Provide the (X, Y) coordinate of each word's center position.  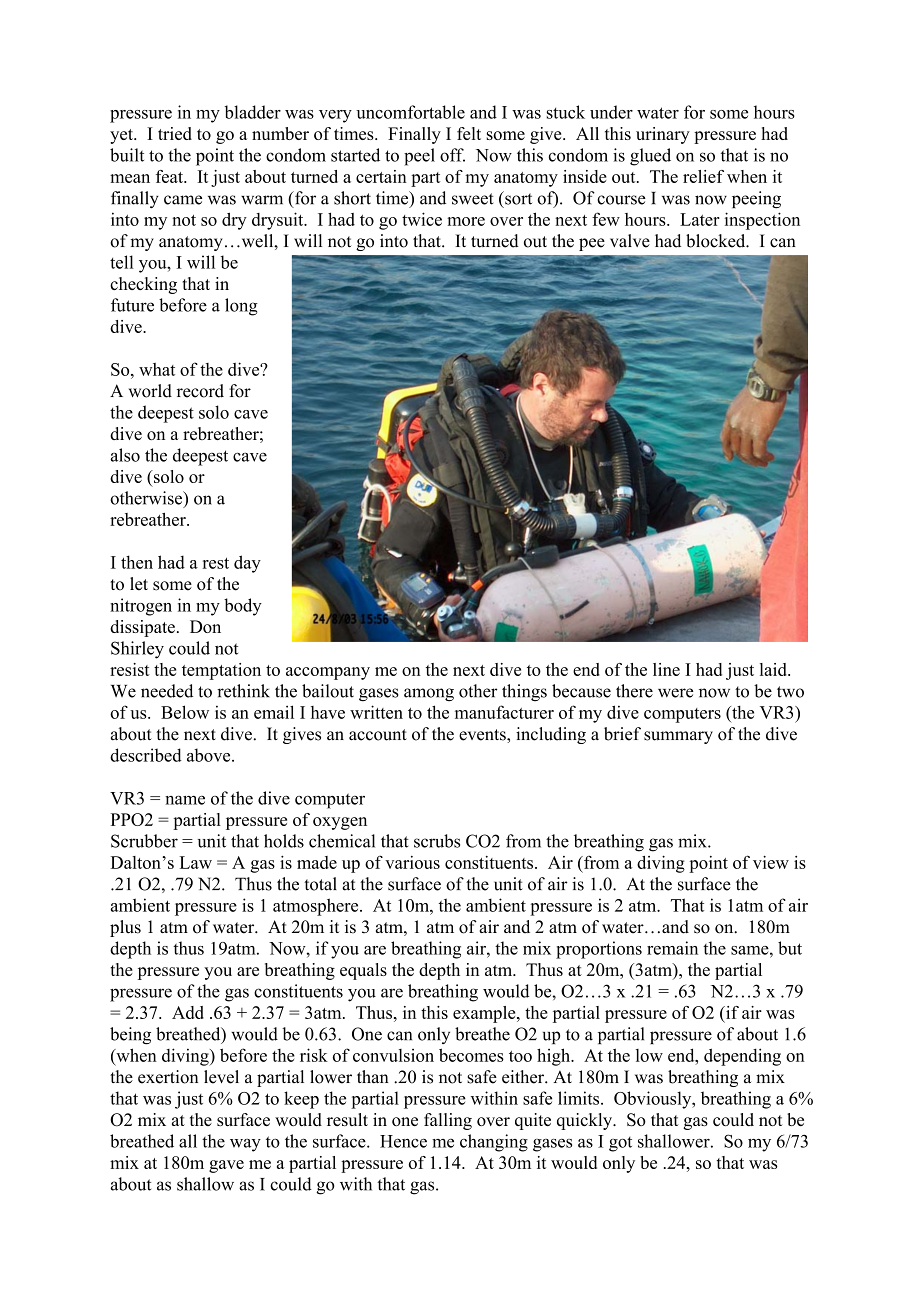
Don (205, 626)
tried (175, 133)
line (666, 669)
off (452, 155)
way (245, 1145)
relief (703, 176)
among (429, 695)
